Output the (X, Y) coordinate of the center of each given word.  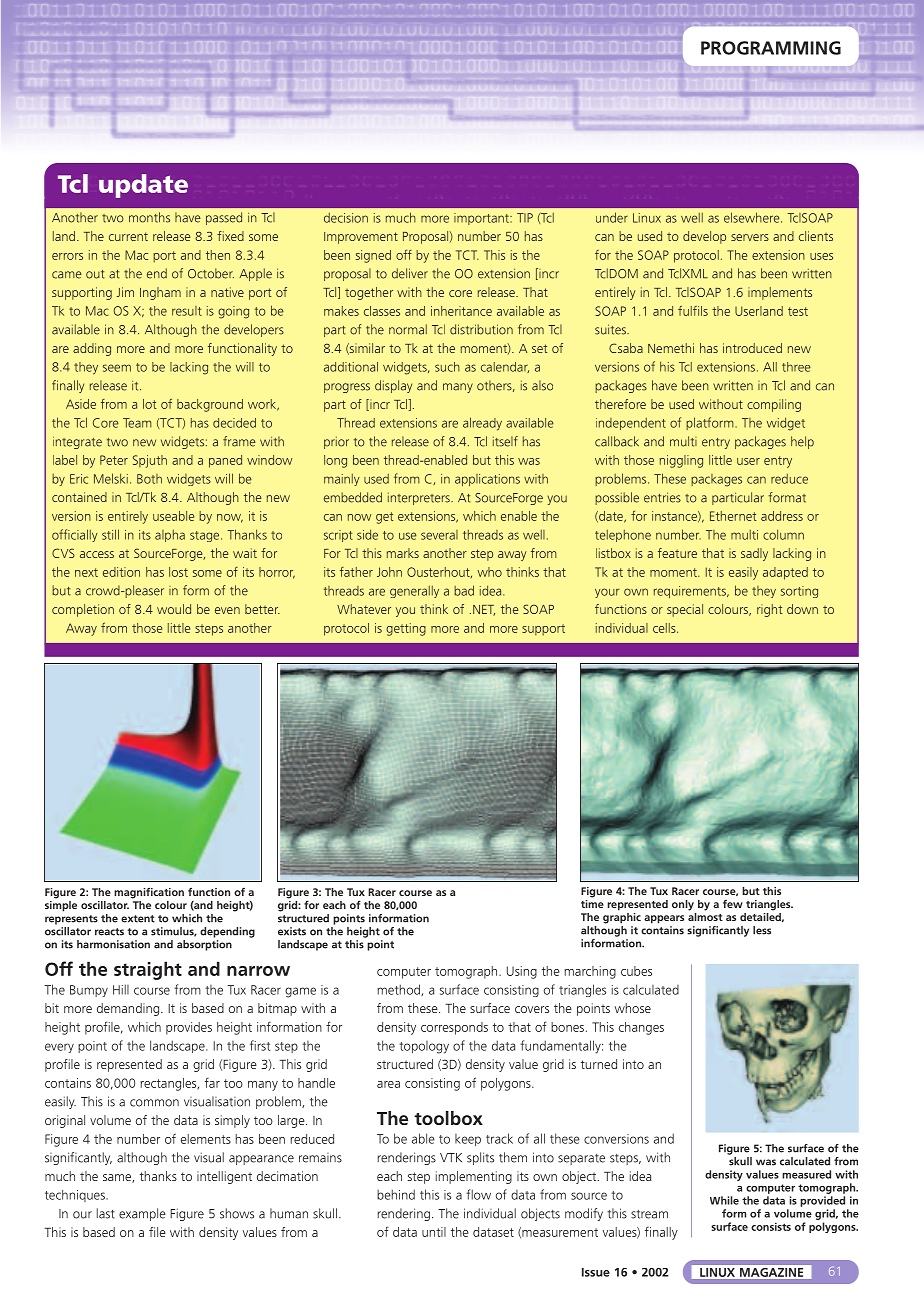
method (399, 990)
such (447, 367)
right (769, 610)
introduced (752, 348)
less (762, 930)
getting (406, 629)
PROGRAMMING (771, 48)
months (149, 217)
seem (117, 368)
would (174, 609)
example (142, 1214)
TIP (525, 218)
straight (148, 970)
